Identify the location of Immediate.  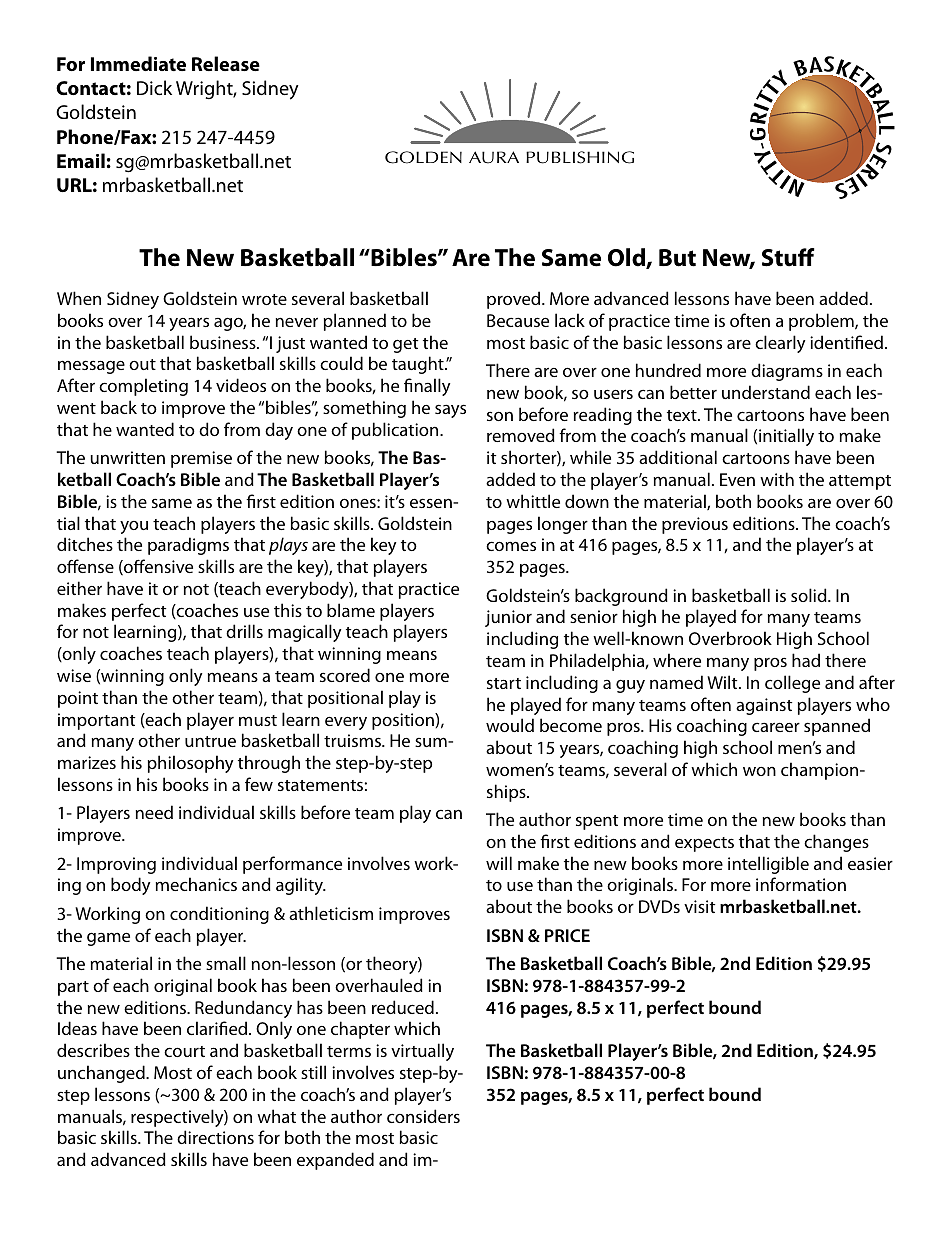
(138, 63).
